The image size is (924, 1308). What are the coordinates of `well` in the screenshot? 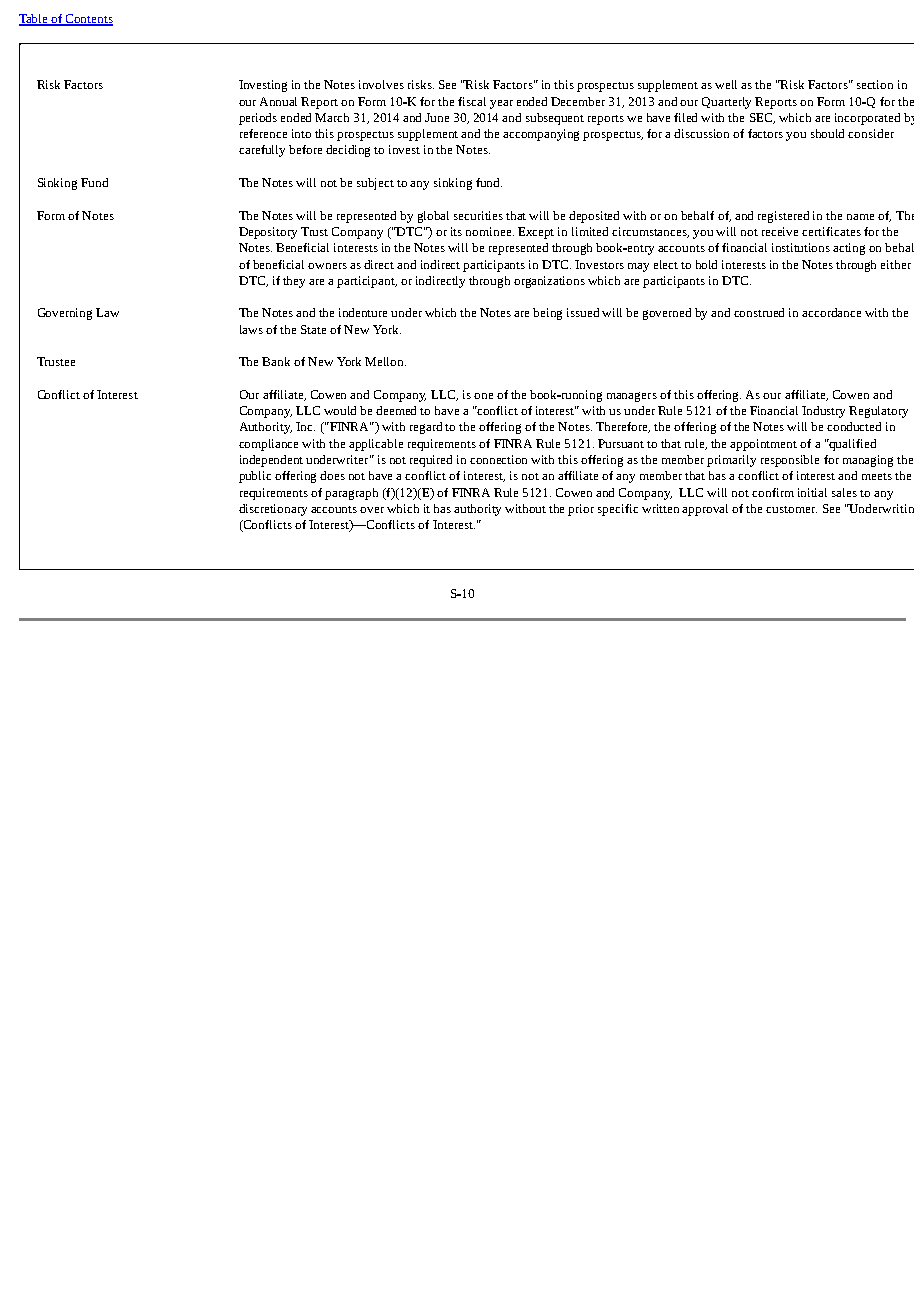 It's located at (726, 84).
